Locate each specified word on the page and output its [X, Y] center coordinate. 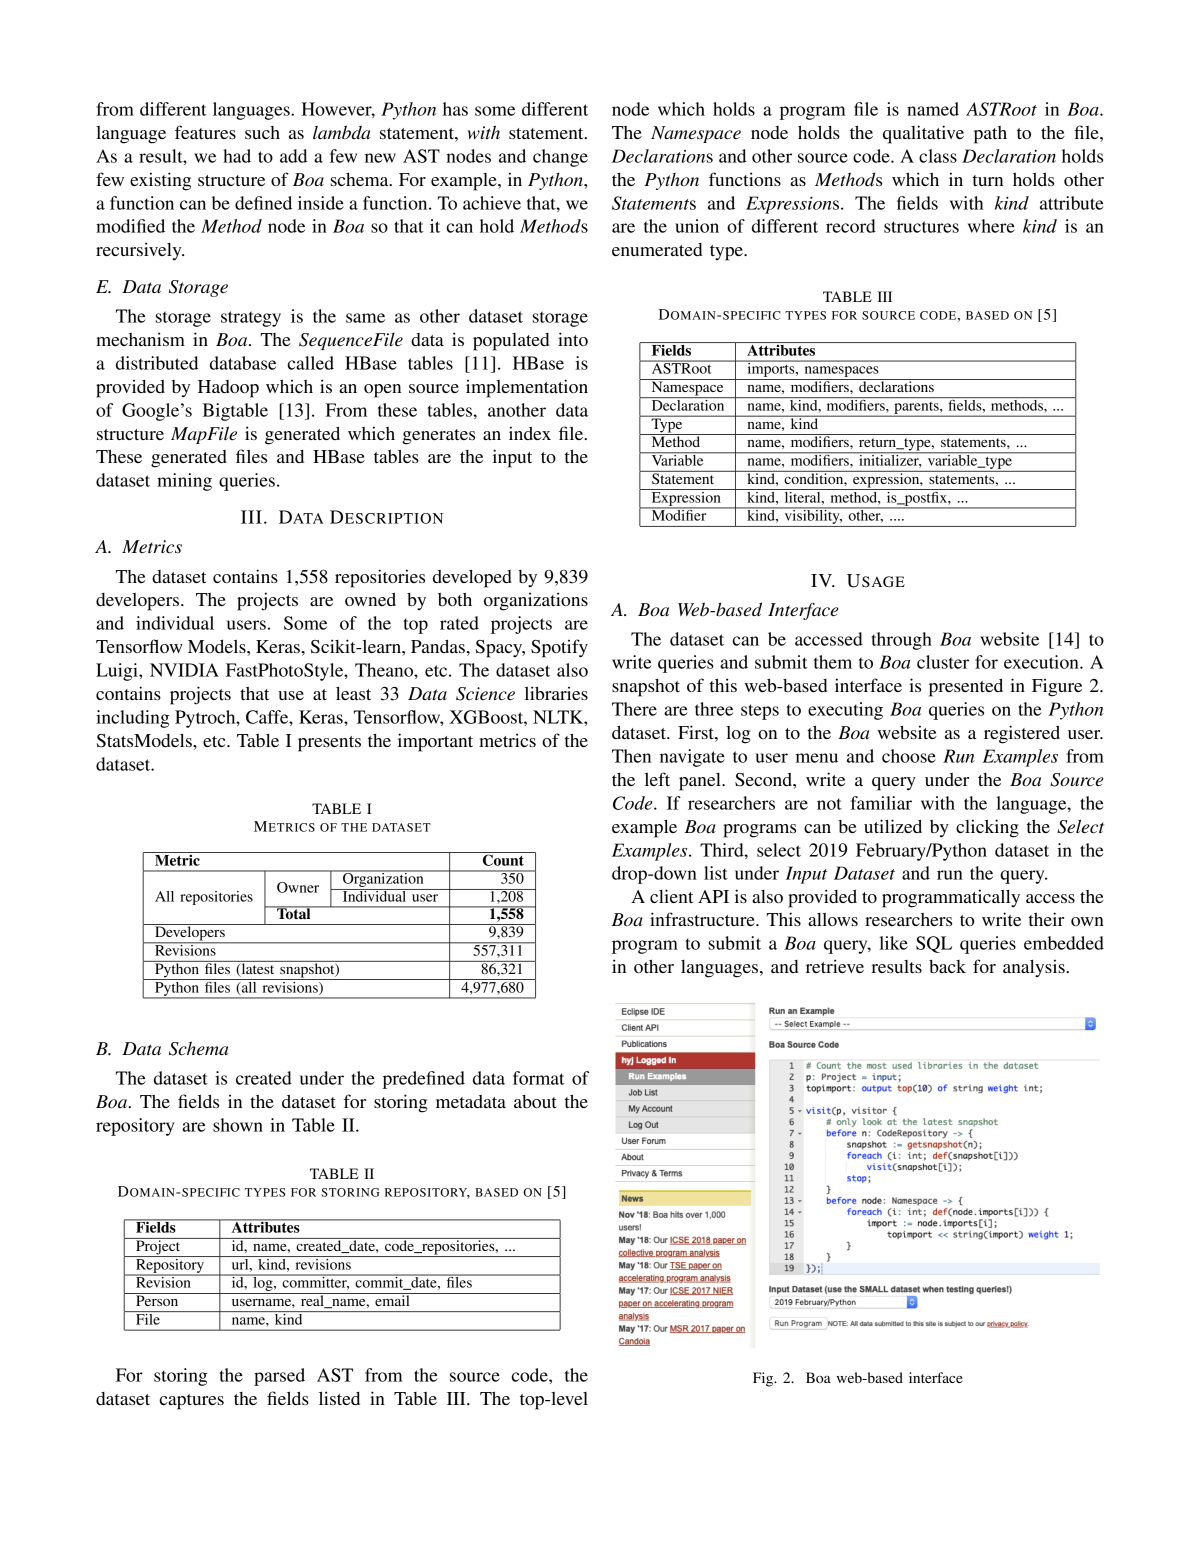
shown [238, 1125]
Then [631, 756]
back [947, 966]
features [205, 132]
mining [184, 482]
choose [909, 756]
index [530, 433]
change [560, 158]
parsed [279, 1377]
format [539, 1078]
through [901, 641]
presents [329, 744]
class [938, 156]
